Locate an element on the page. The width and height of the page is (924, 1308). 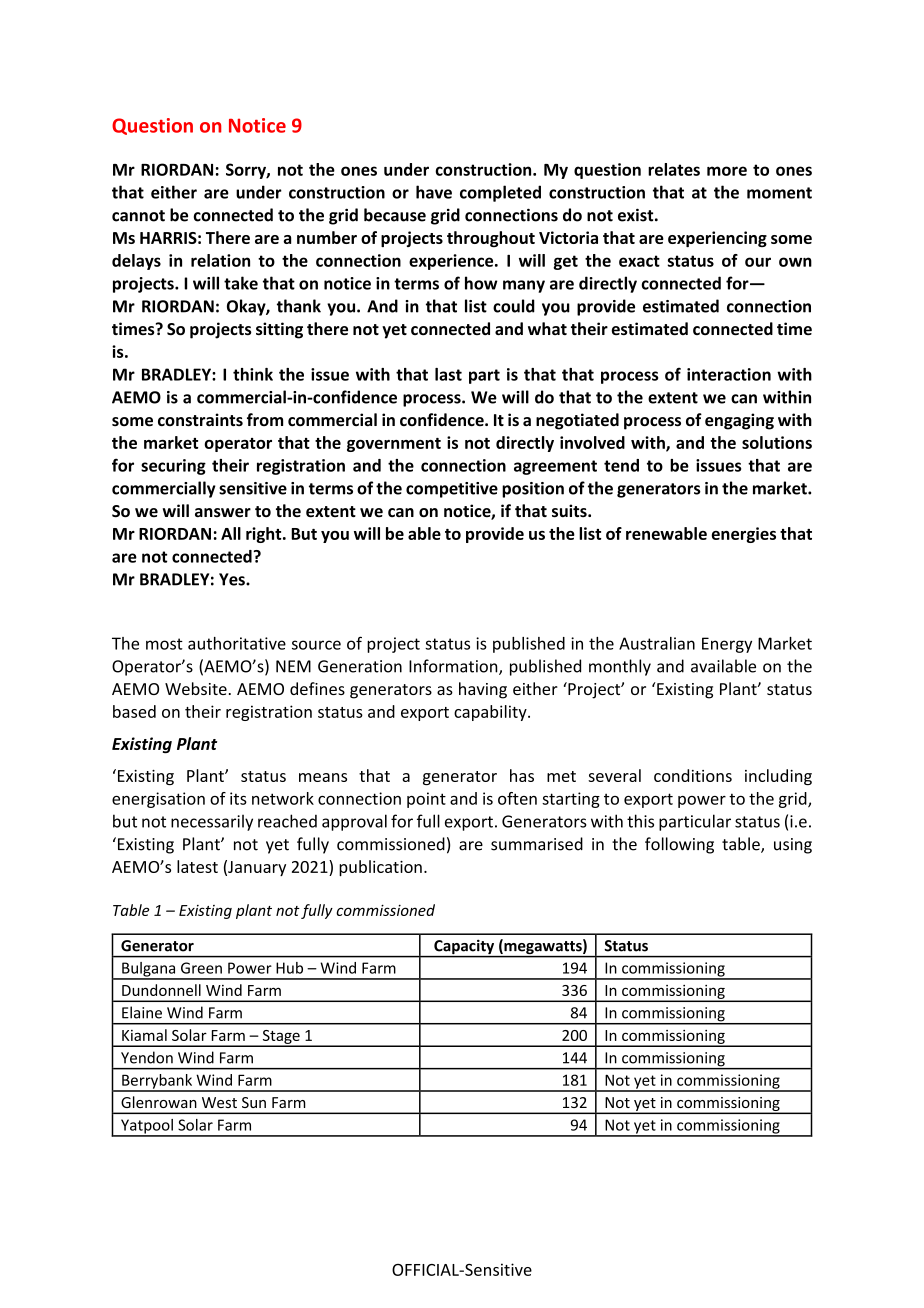
have is located at coordinates (434, 192).
